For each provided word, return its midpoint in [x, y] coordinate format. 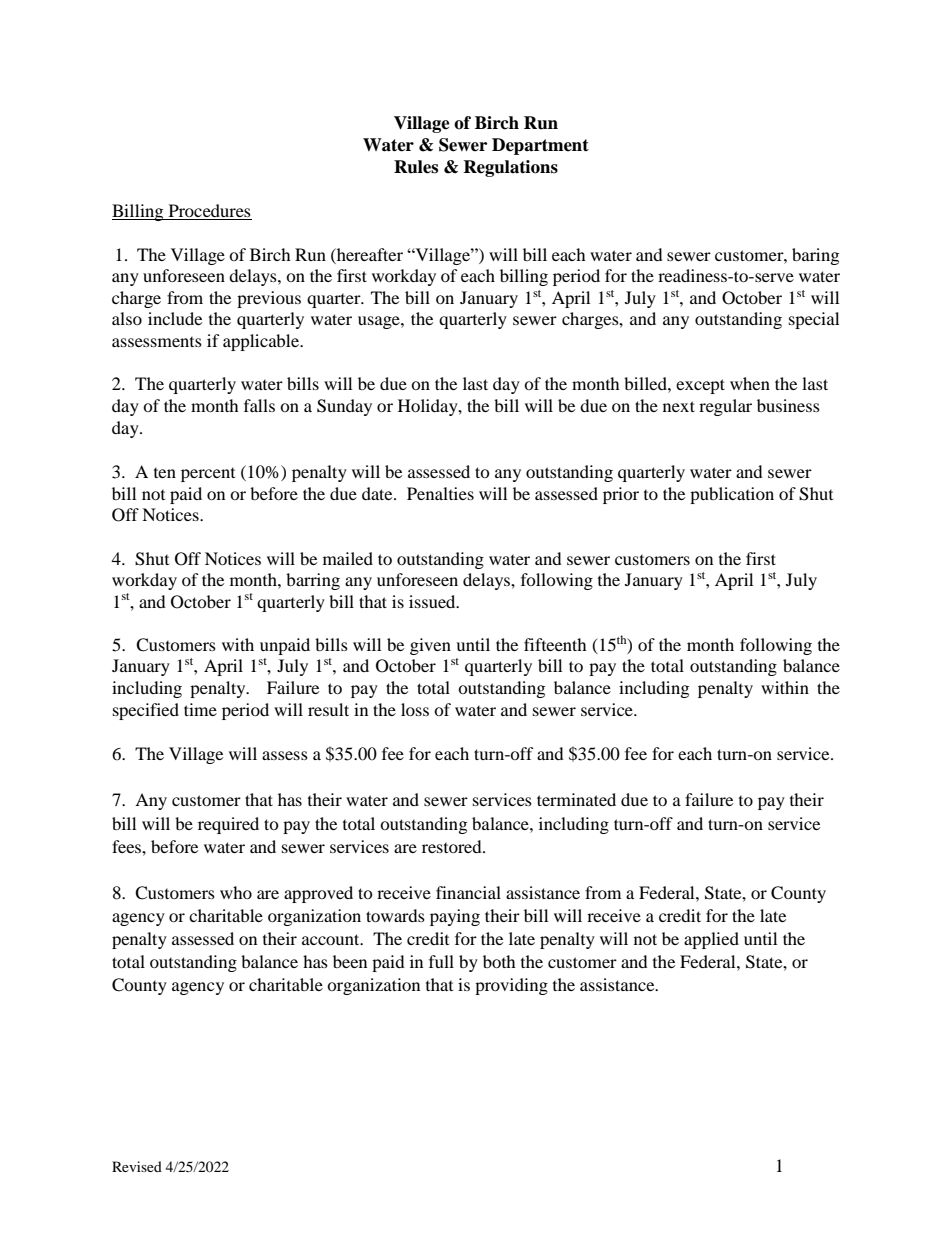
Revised [137, 1166]
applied [711, 940]
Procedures [210, 210]
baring [815, 256]
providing [511, 986]
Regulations [510, 168]
